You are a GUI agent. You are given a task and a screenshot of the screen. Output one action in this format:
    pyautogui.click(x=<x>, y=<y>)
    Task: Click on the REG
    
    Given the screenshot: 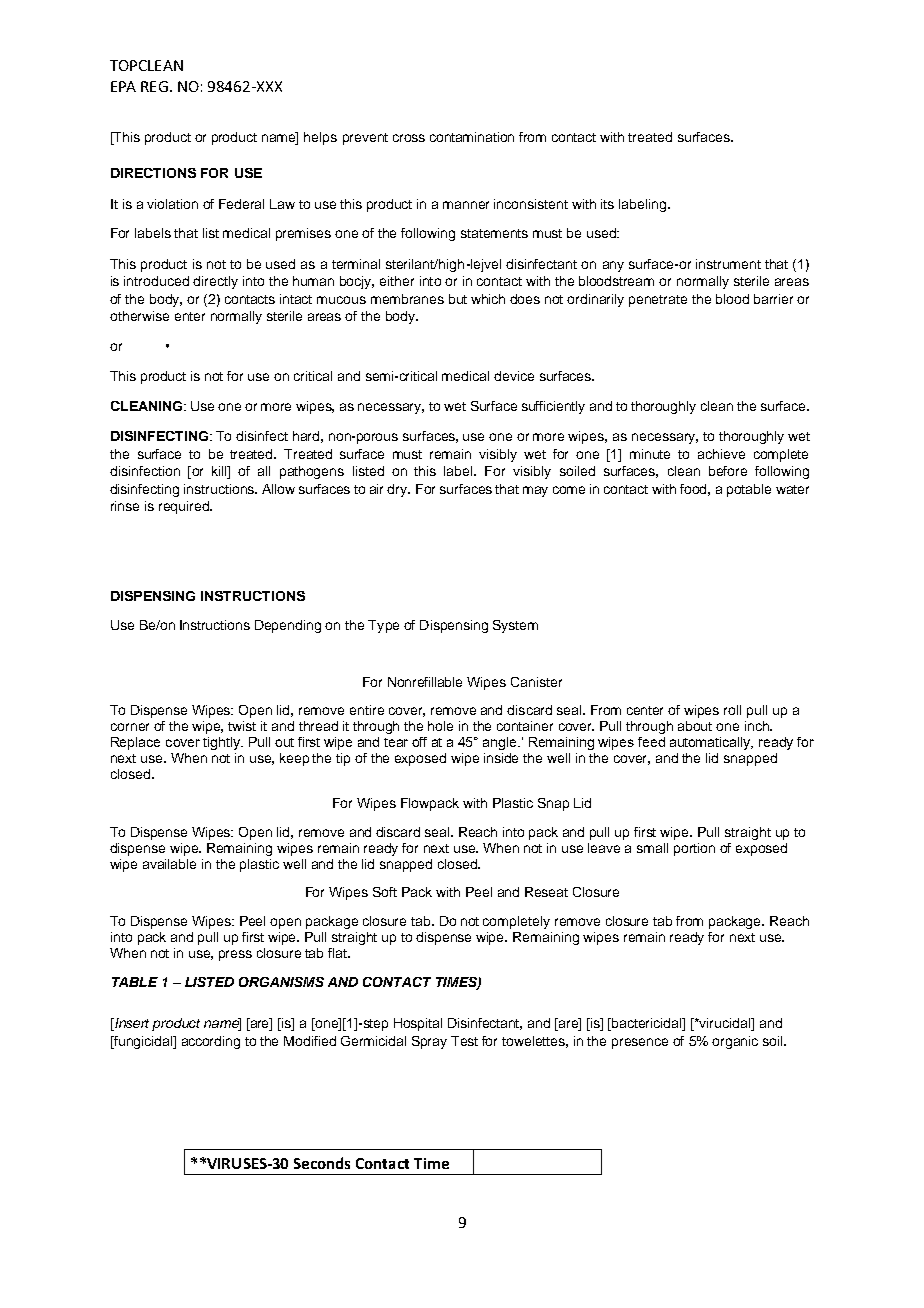 What is the action you would take?
    pyautogui.click(x=156, y=86)
